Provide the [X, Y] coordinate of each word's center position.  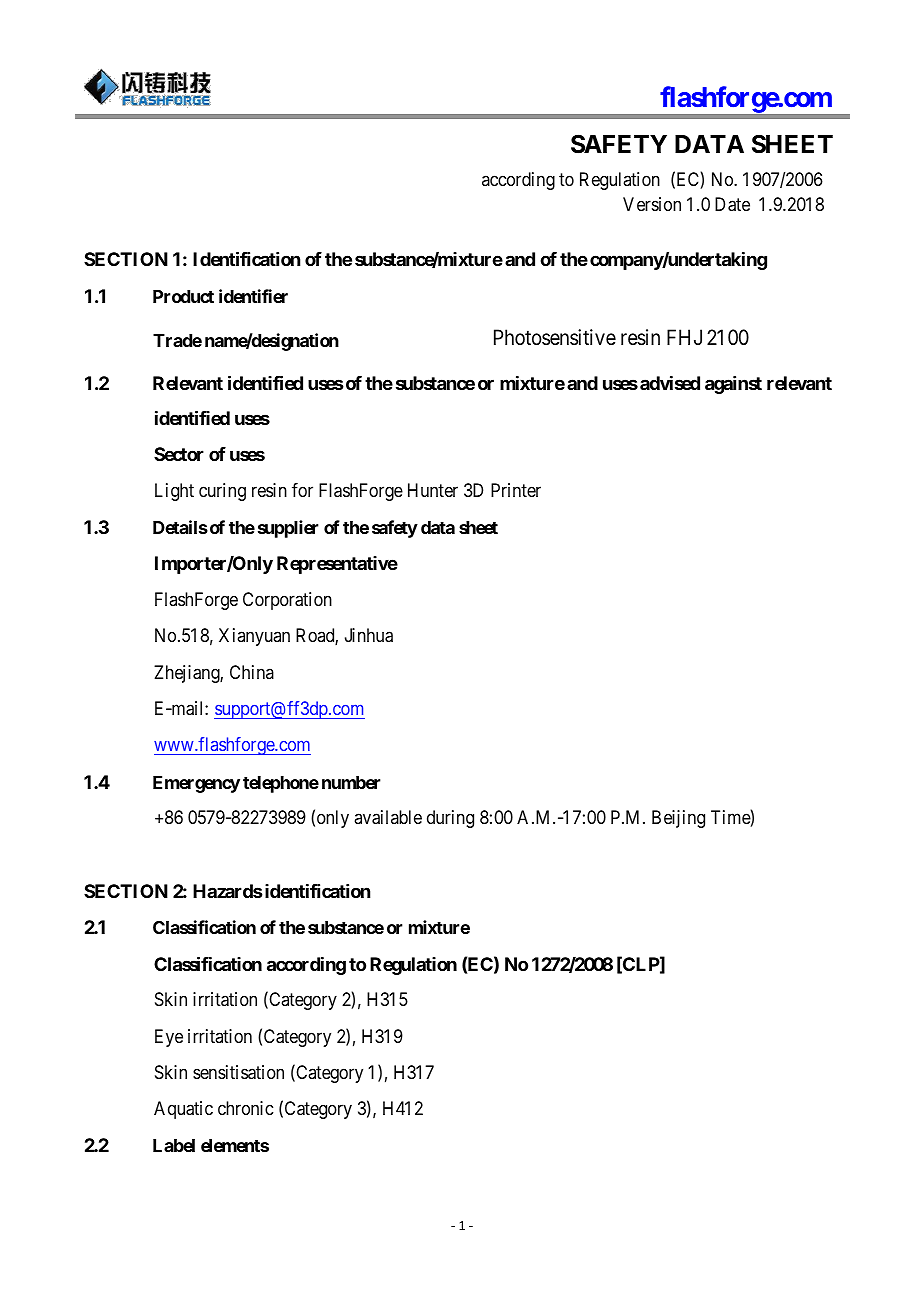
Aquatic [183, 1110]
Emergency [196, 784]
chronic [245, 1108]
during [450, 819]
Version [652, 204]
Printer [516, 490]
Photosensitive [555, 337]
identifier [253, 296]
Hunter [433, 490]
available [388, 817]
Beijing [678, 819]
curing [222, 492]
